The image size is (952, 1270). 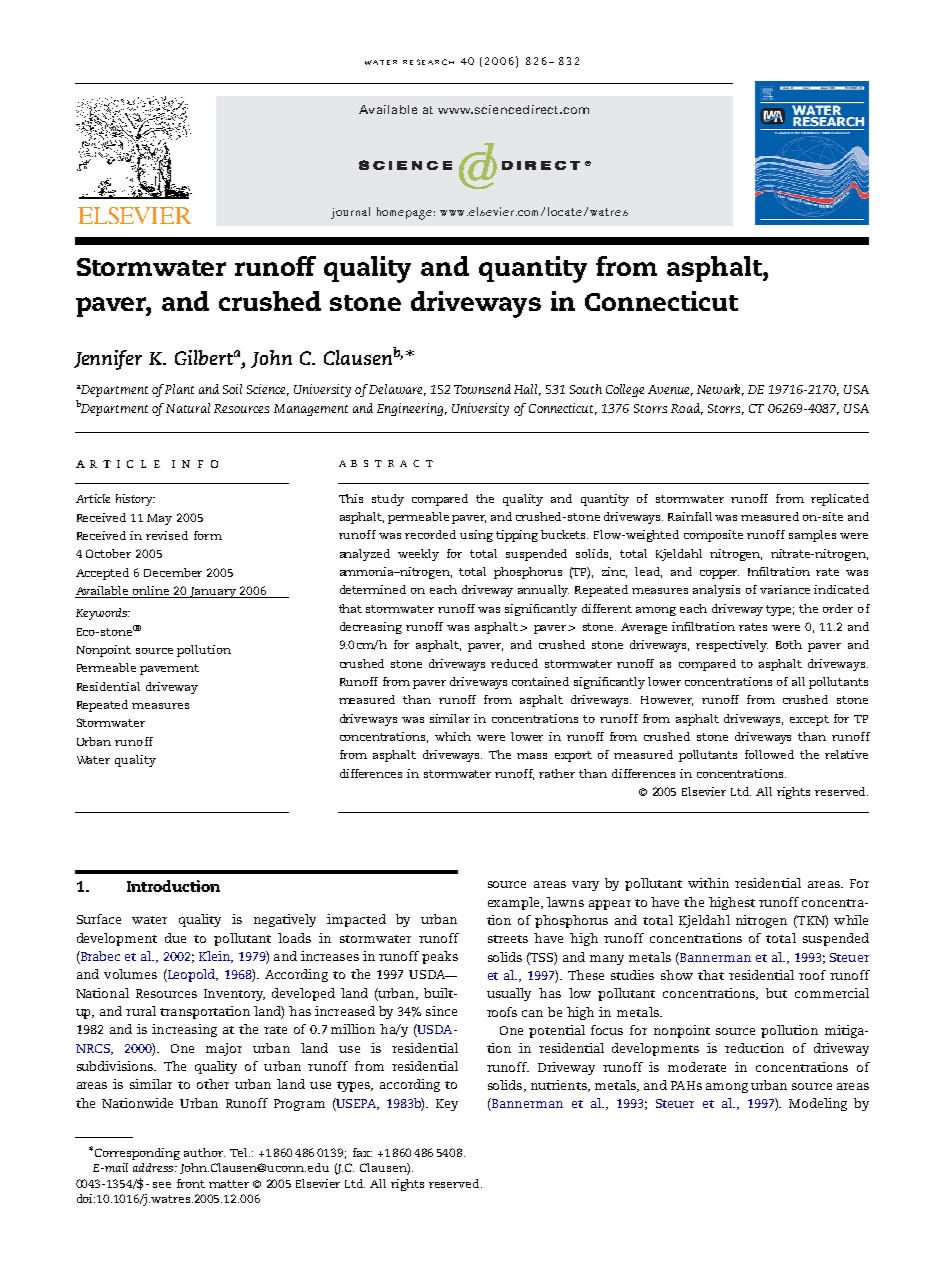 I want to click on samples, so click(x=812, y=536).
